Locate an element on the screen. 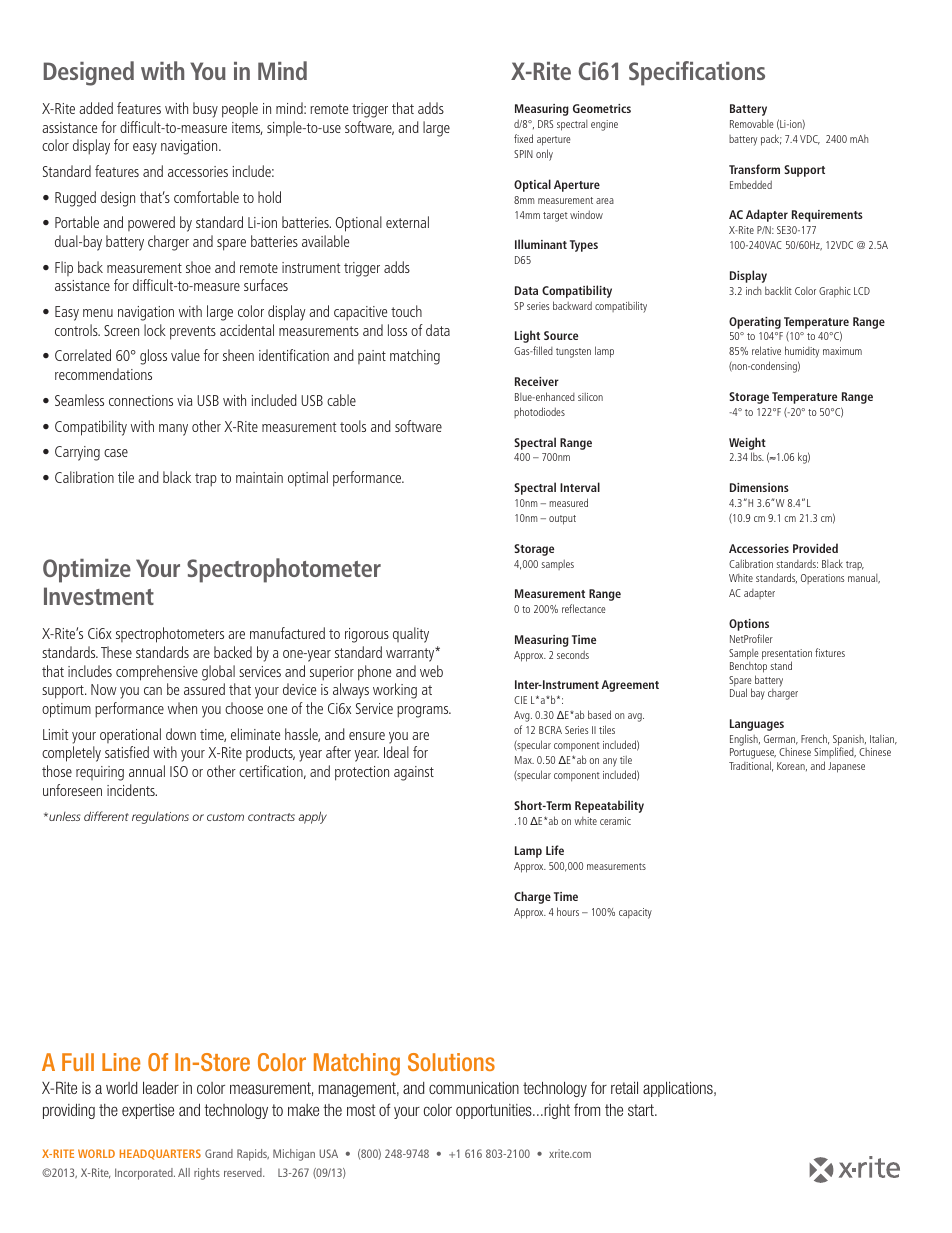 Image resolution: width=952 pixels, height=1233 pixels. lbs is located at coordinates (757, 456).
